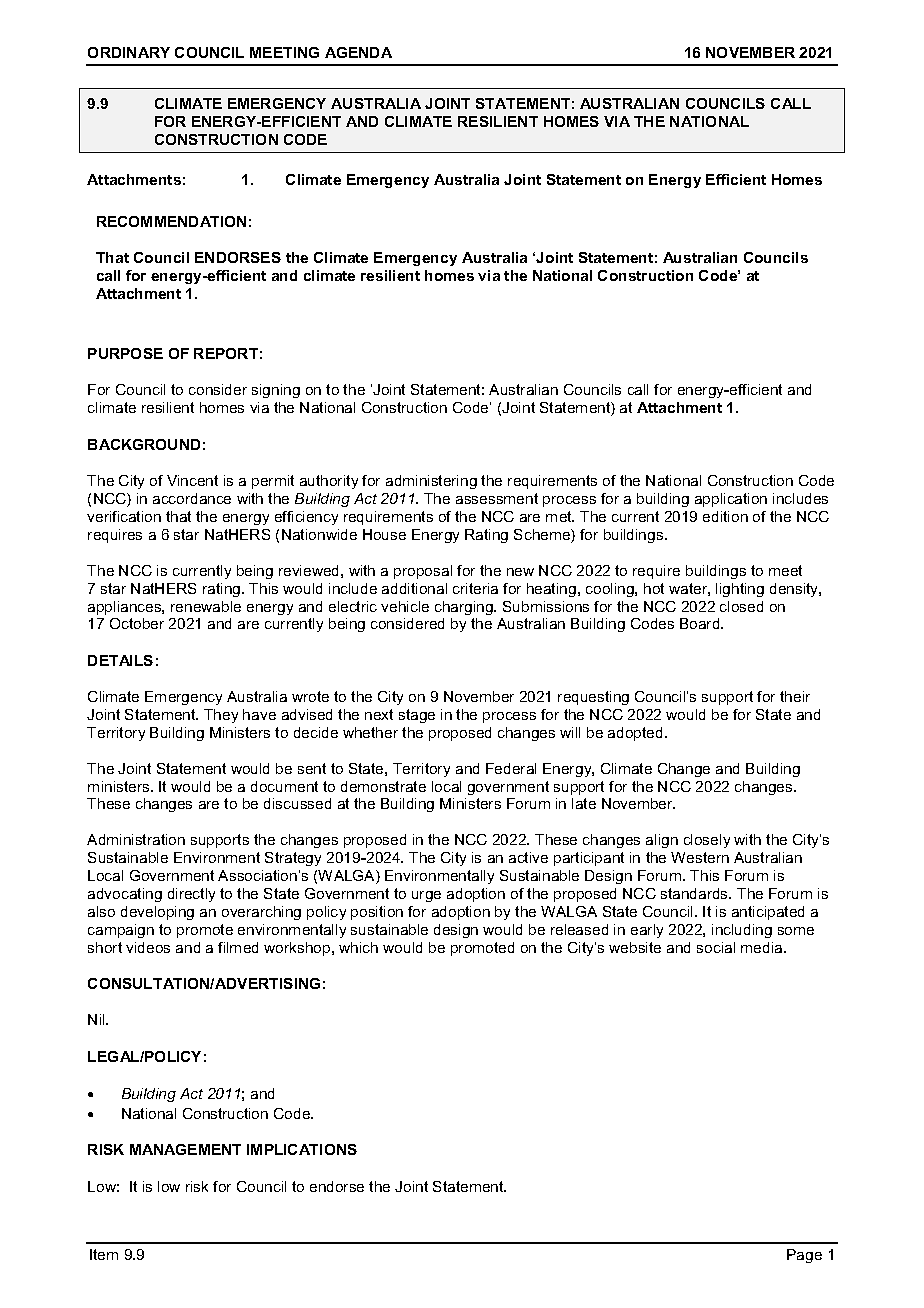  What do you see at coordinates (302, 1149) in the page?
I see `IMPLICATIONS` at bounding box center [302, 1149].
